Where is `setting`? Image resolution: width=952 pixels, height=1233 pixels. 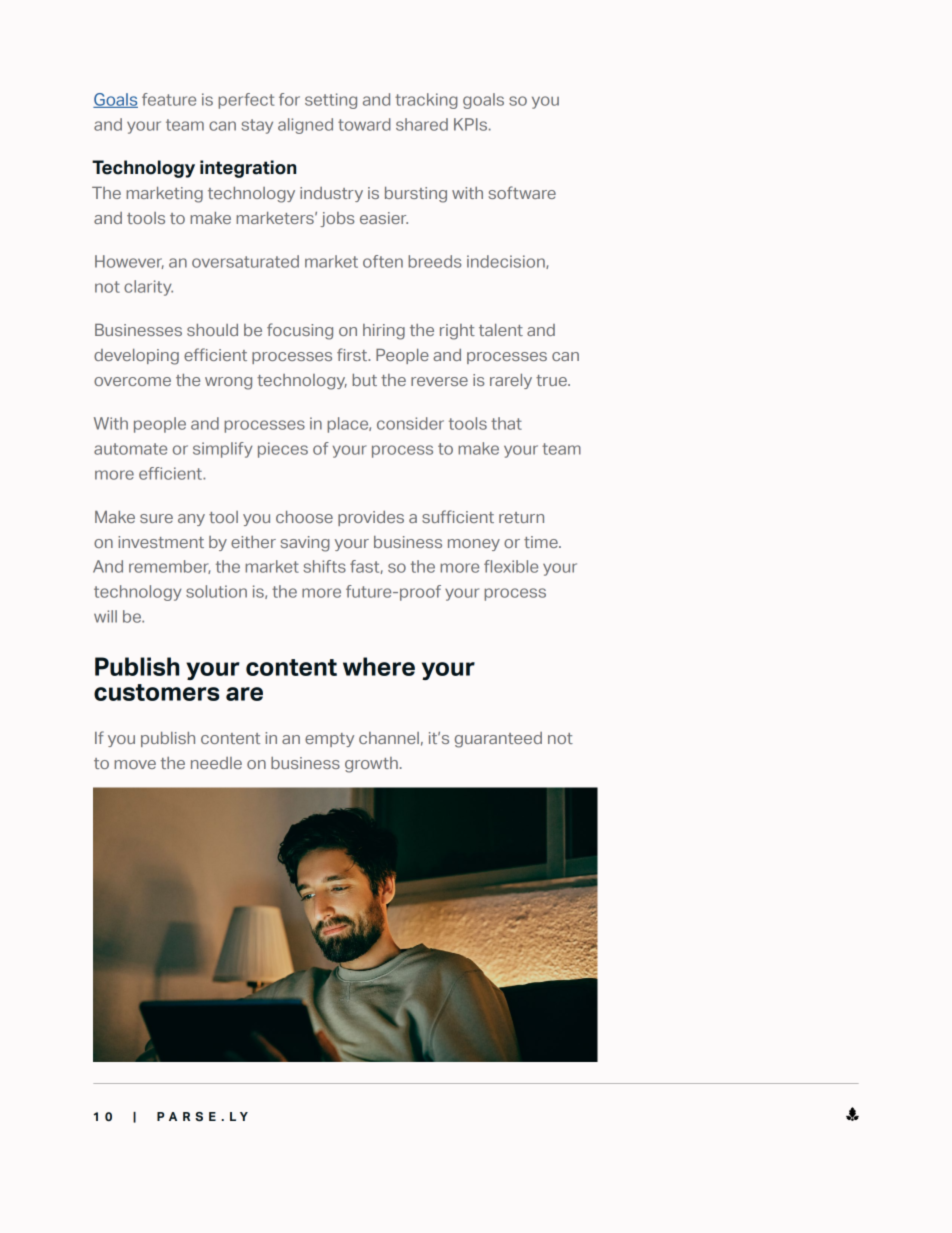 setting is located at coordinates (331, 101).
